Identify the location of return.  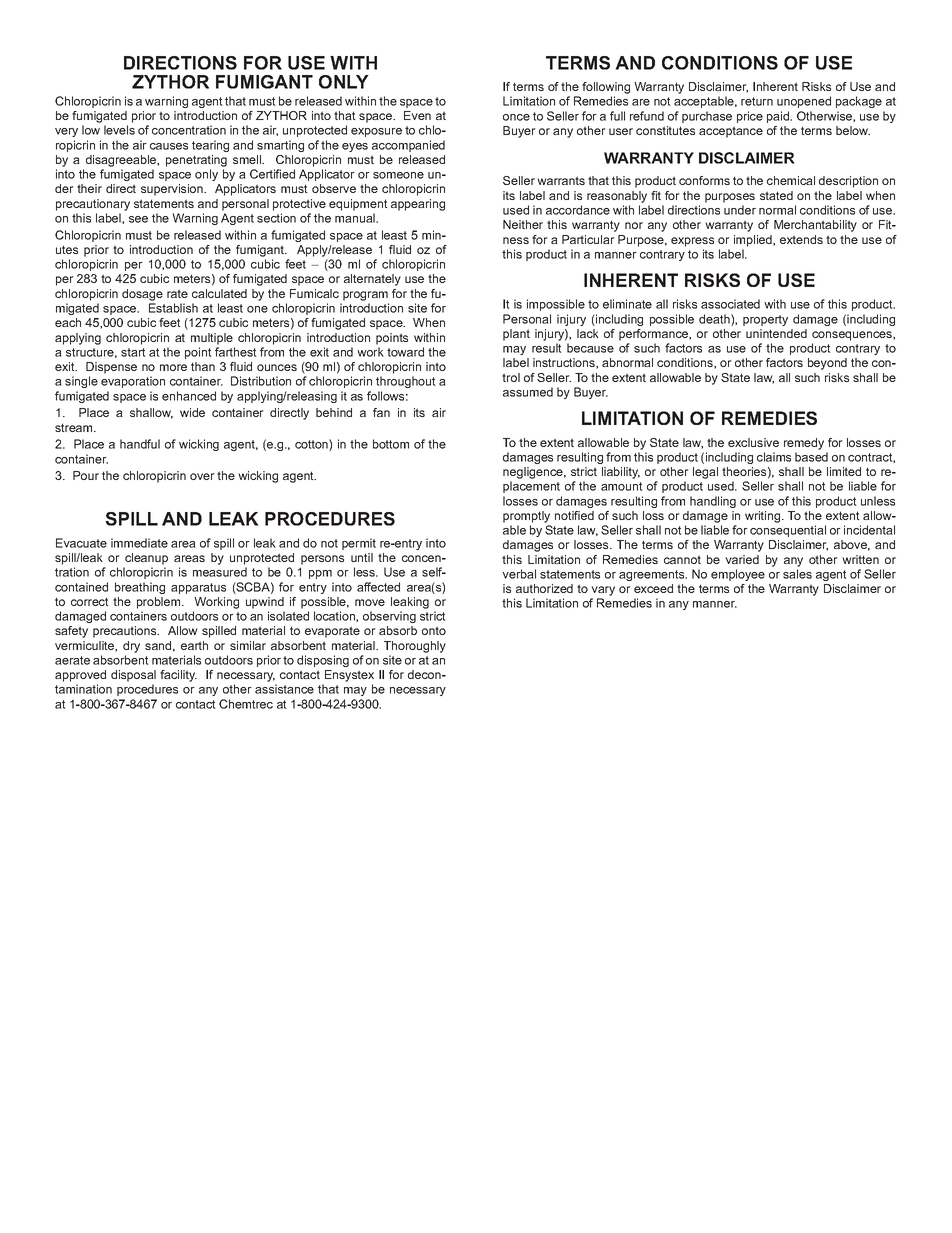
(757, 101).
